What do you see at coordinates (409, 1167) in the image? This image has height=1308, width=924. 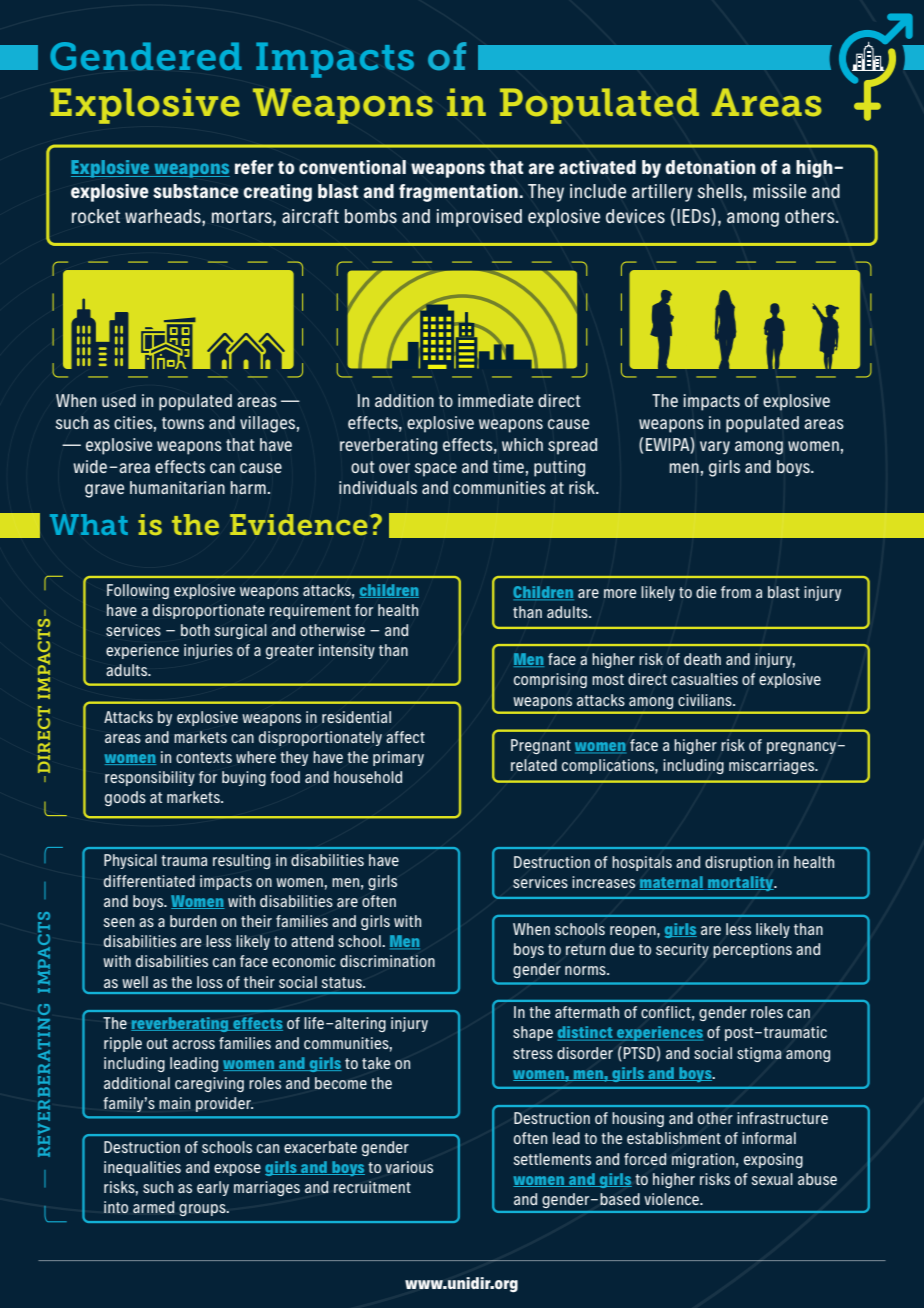 I see `various` at bounding box center [409, 1167].
